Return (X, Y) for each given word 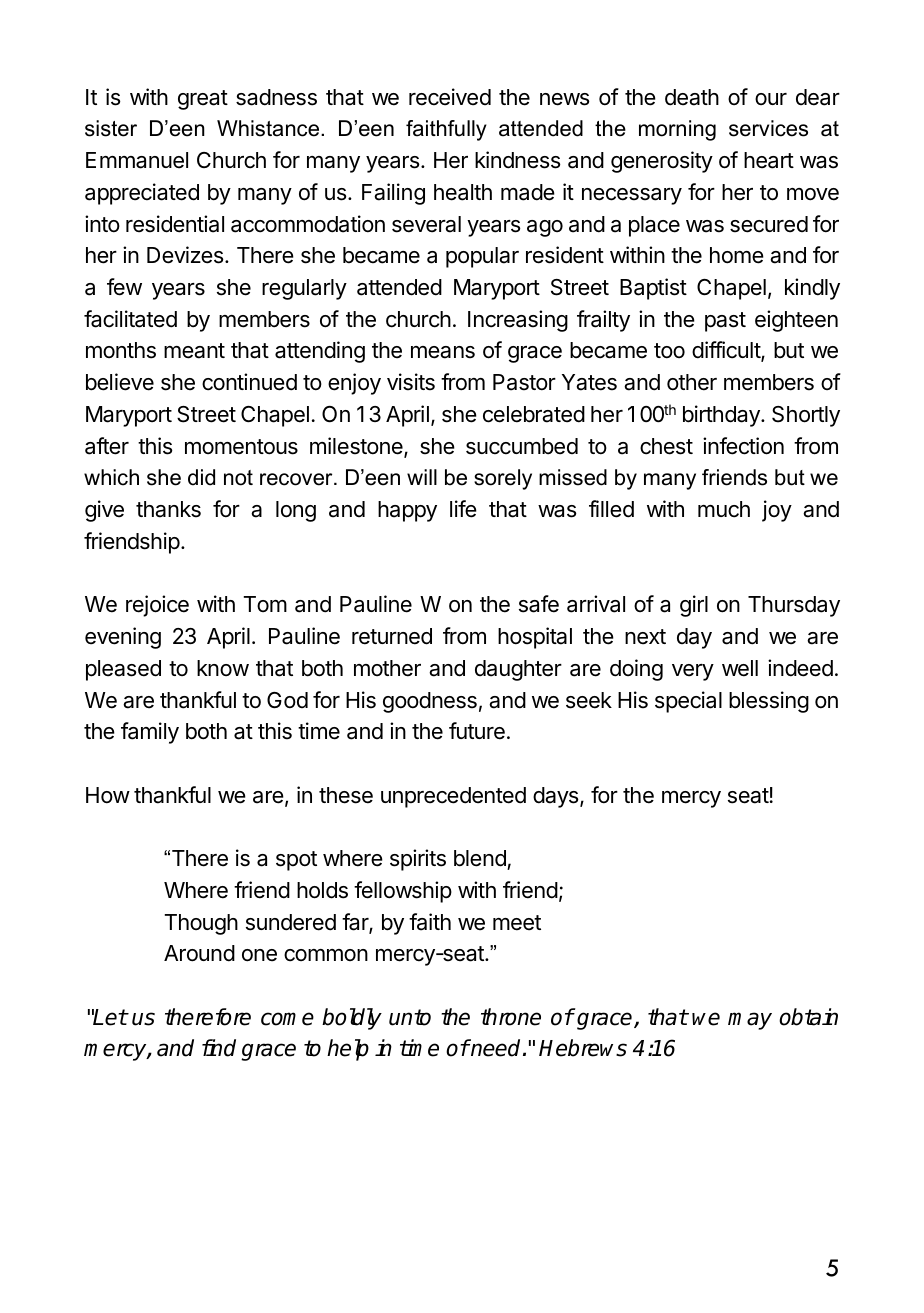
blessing (769, 702)
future (477, 731)
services (768, 128)
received (450, 97)
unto (410, 1017)
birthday (722, 416)
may (750, 1021)
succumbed (522, 446)
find (219, 1048)
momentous (241, 447)
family (150, 733)
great (203, 100)
